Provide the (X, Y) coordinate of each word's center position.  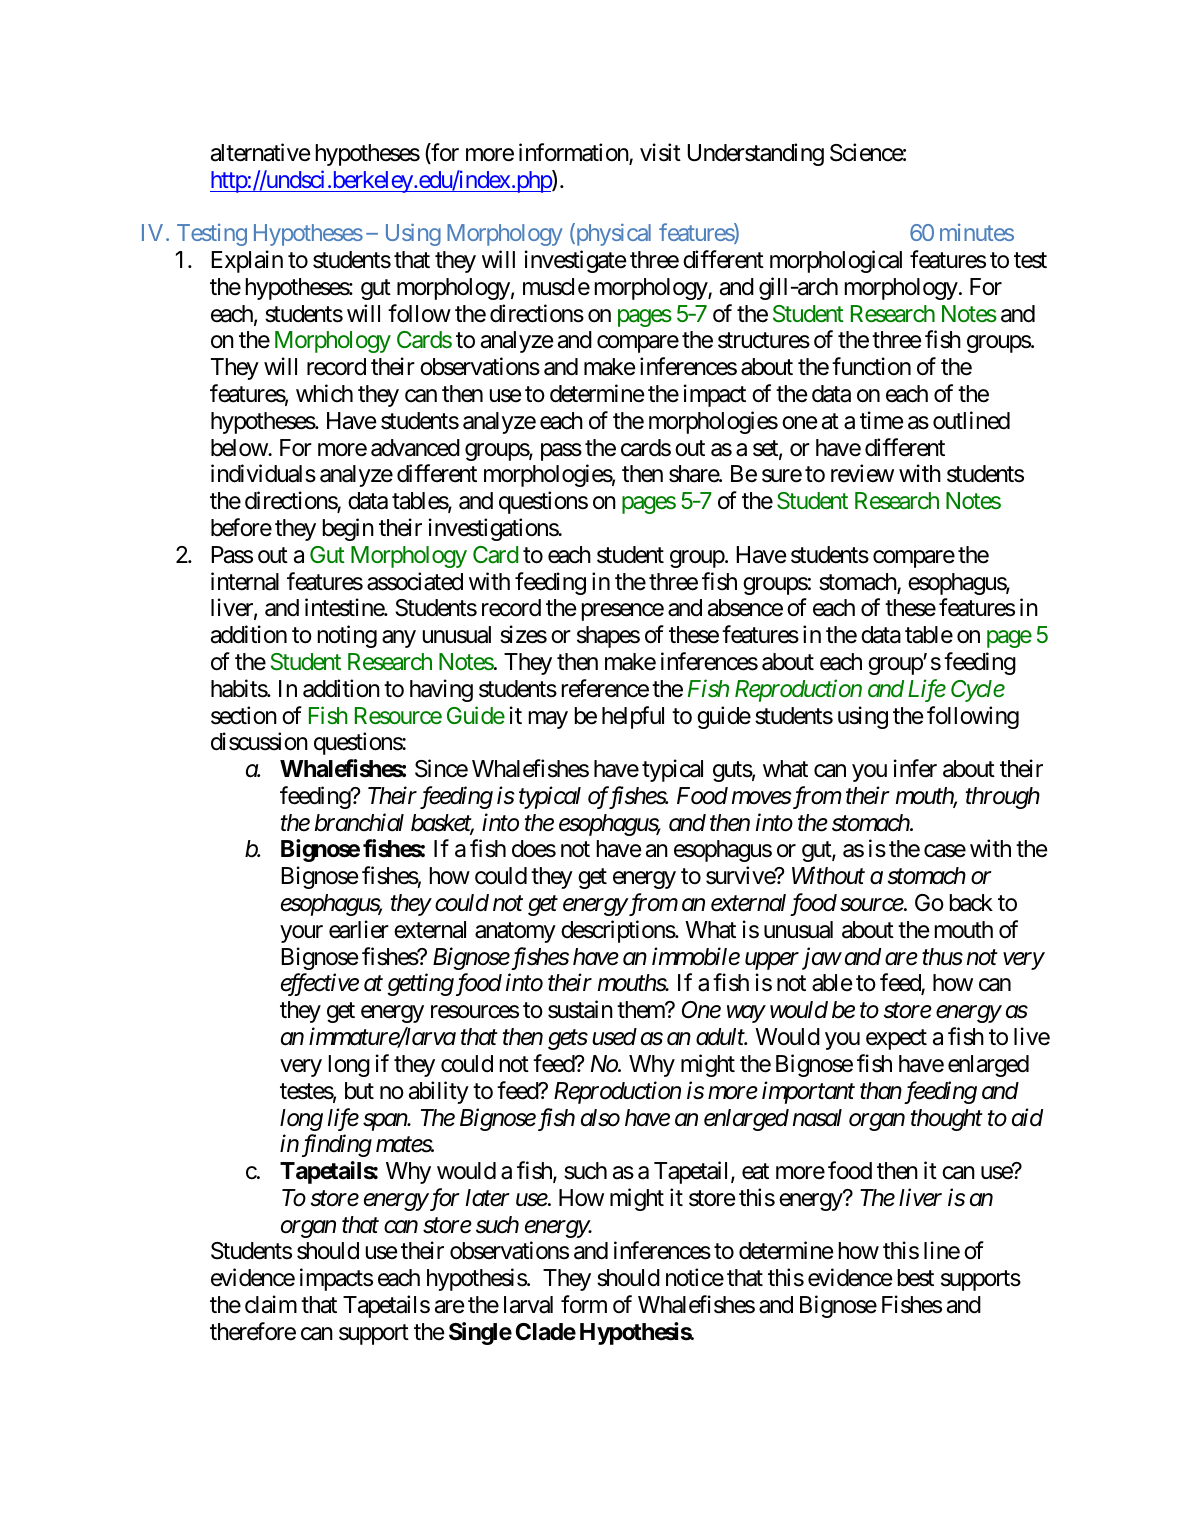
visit (660, 152)
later (488, 1198)
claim (271, 1304)
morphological (836, 261)
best (916, 1278)
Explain (247, 261)
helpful (633, 717)
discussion (259, 741)
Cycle (978, 691)
